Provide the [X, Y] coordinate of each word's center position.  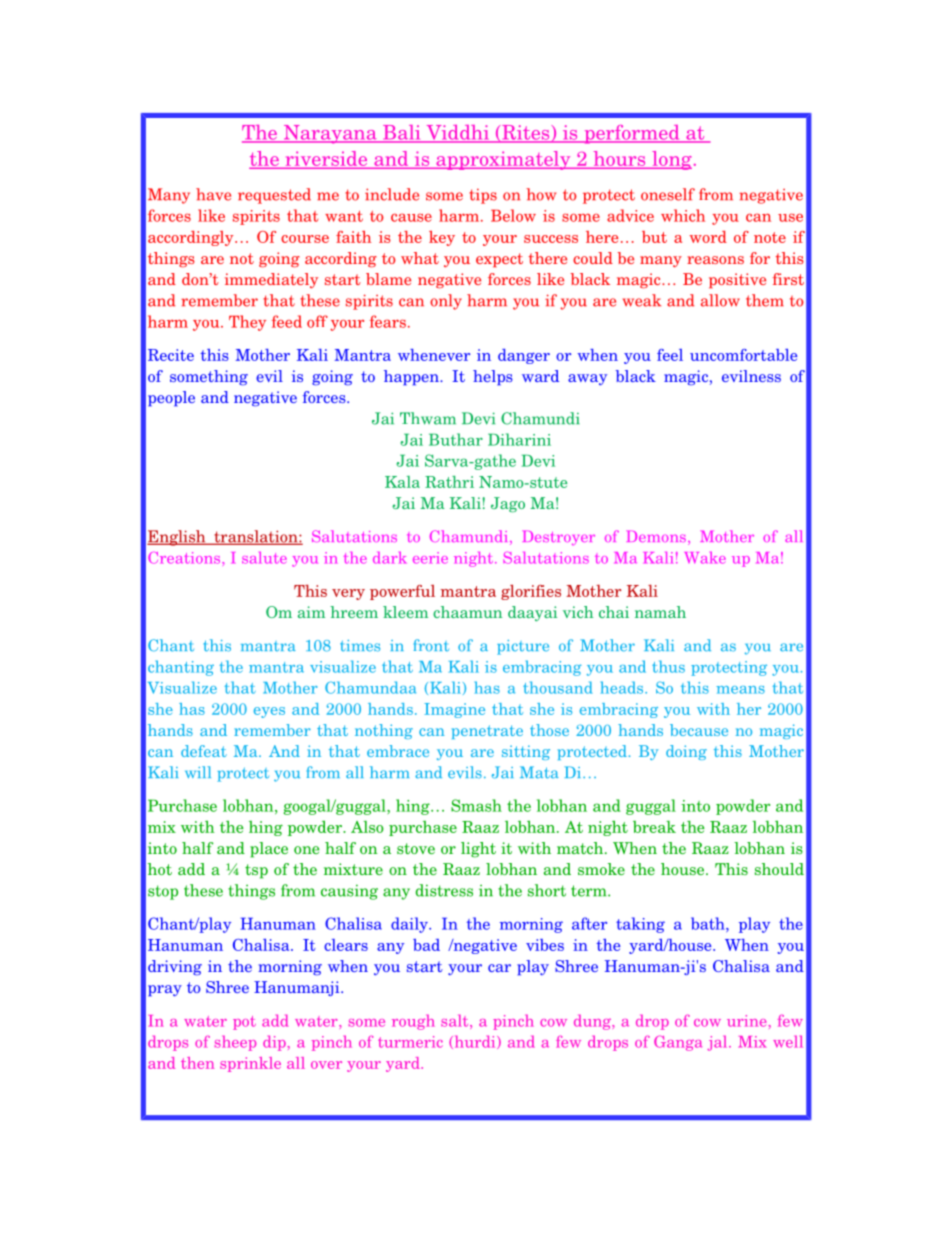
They [247, 323]
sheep [235, 1043]
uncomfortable [743, 355]
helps [493, 378]
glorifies [531, 592]
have [213, 194]
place [269, 850]
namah [660, 612]
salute [264, 558]
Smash [476, 805]
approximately [503, 160]
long [671, 160]
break [654, 827]
